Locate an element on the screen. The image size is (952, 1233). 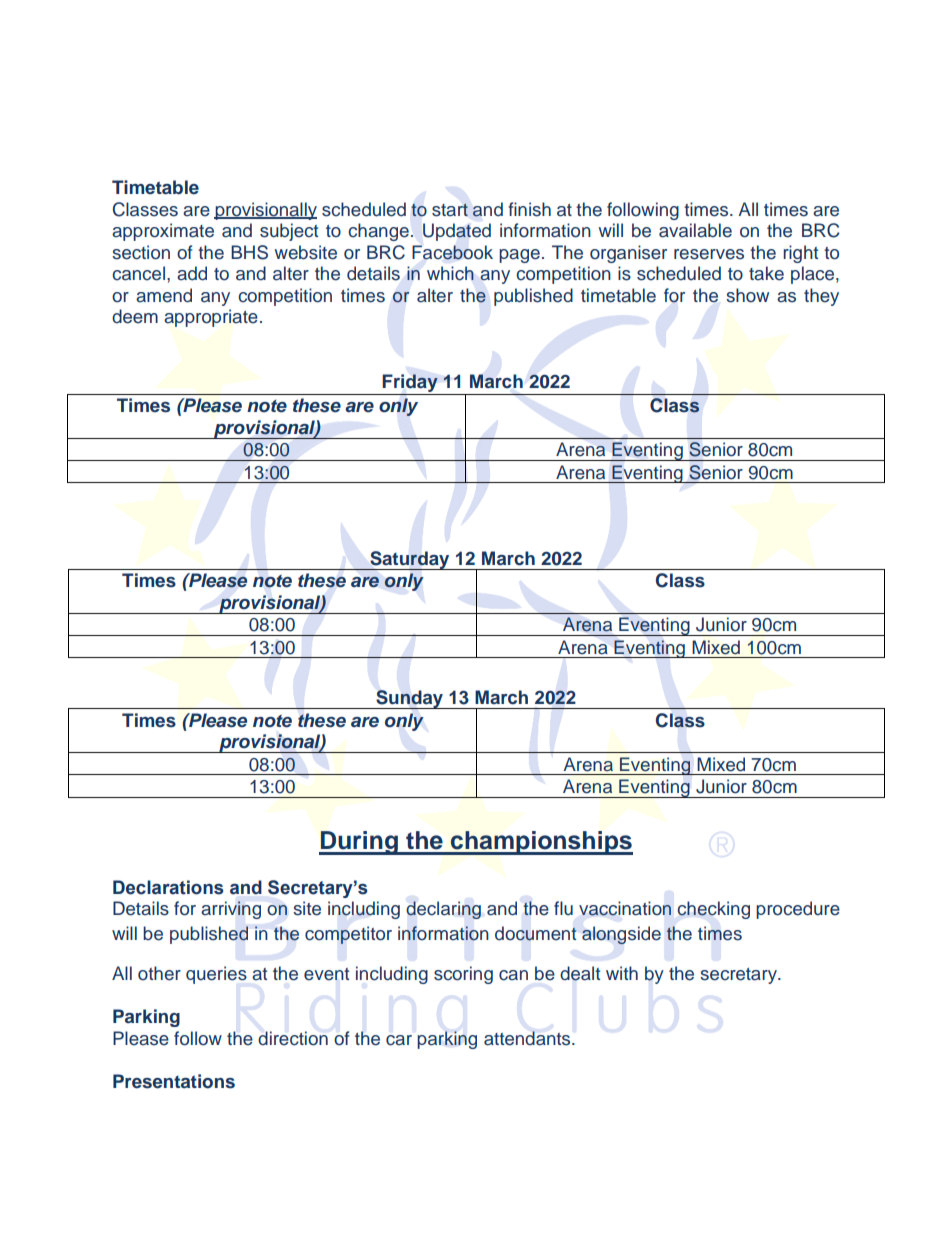
championships is located at coordinates (541, 843).
